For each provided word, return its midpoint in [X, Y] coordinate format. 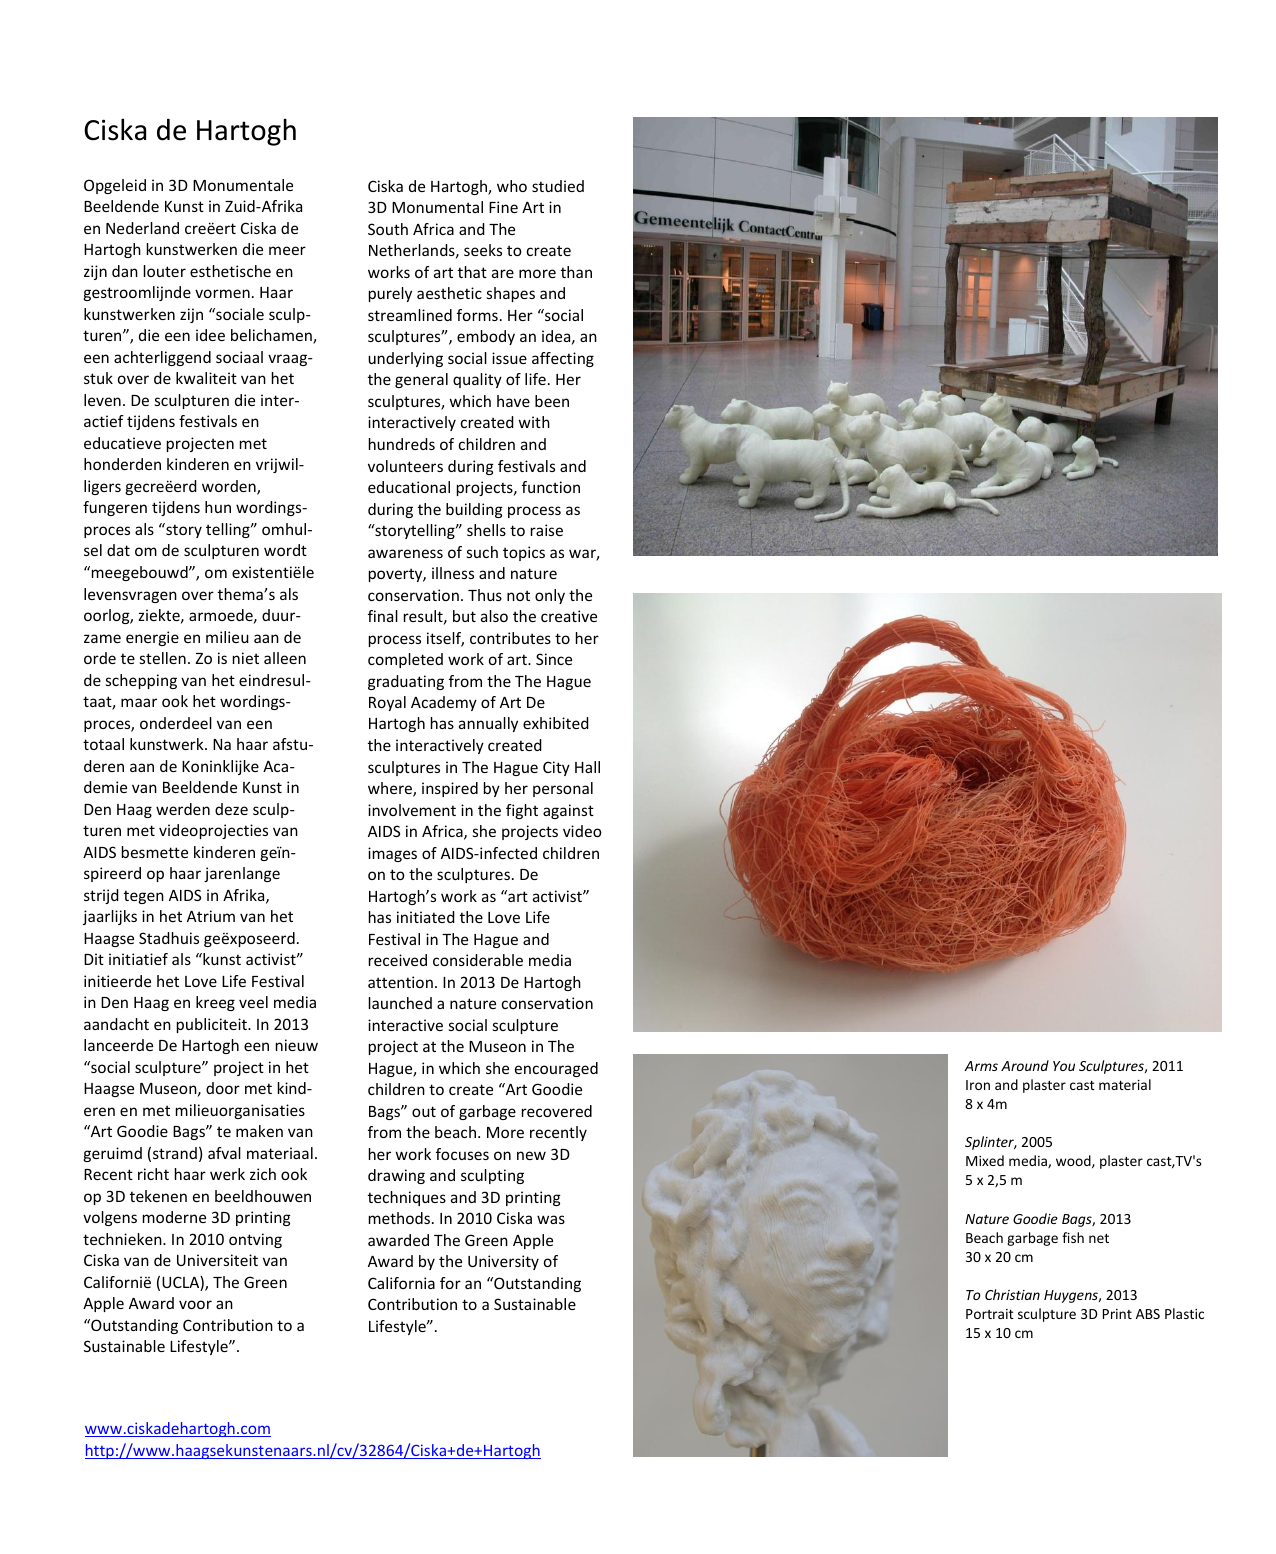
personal [563, 789]
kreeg [215, 1003]
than [576, 272]
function [551, 487]
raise [547, 530]
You [1064, 1066]
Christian [1012, 1294]
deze [231, 809]
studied [558, 186]
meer [287, 250]
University [503, 1262]
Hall [587, 767]
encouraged [556, 1069]
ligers [102, 487]
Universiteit [217, 1260]
